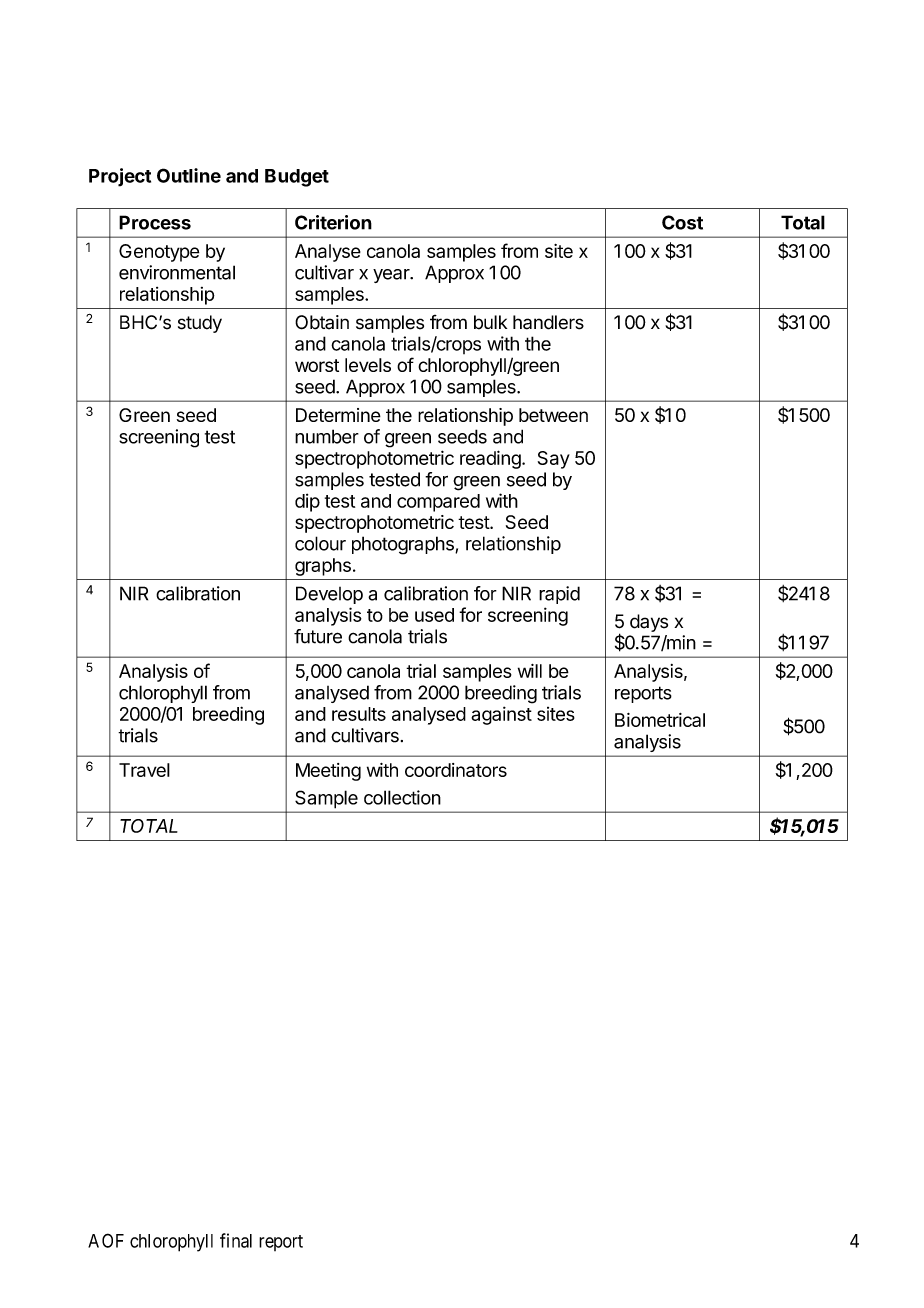 The width and height of the screenshot is (924, 1308). What do you see at coordinates (236, 1240) in the screenshot?
I see `final` at bounding box center [236, 1240].
